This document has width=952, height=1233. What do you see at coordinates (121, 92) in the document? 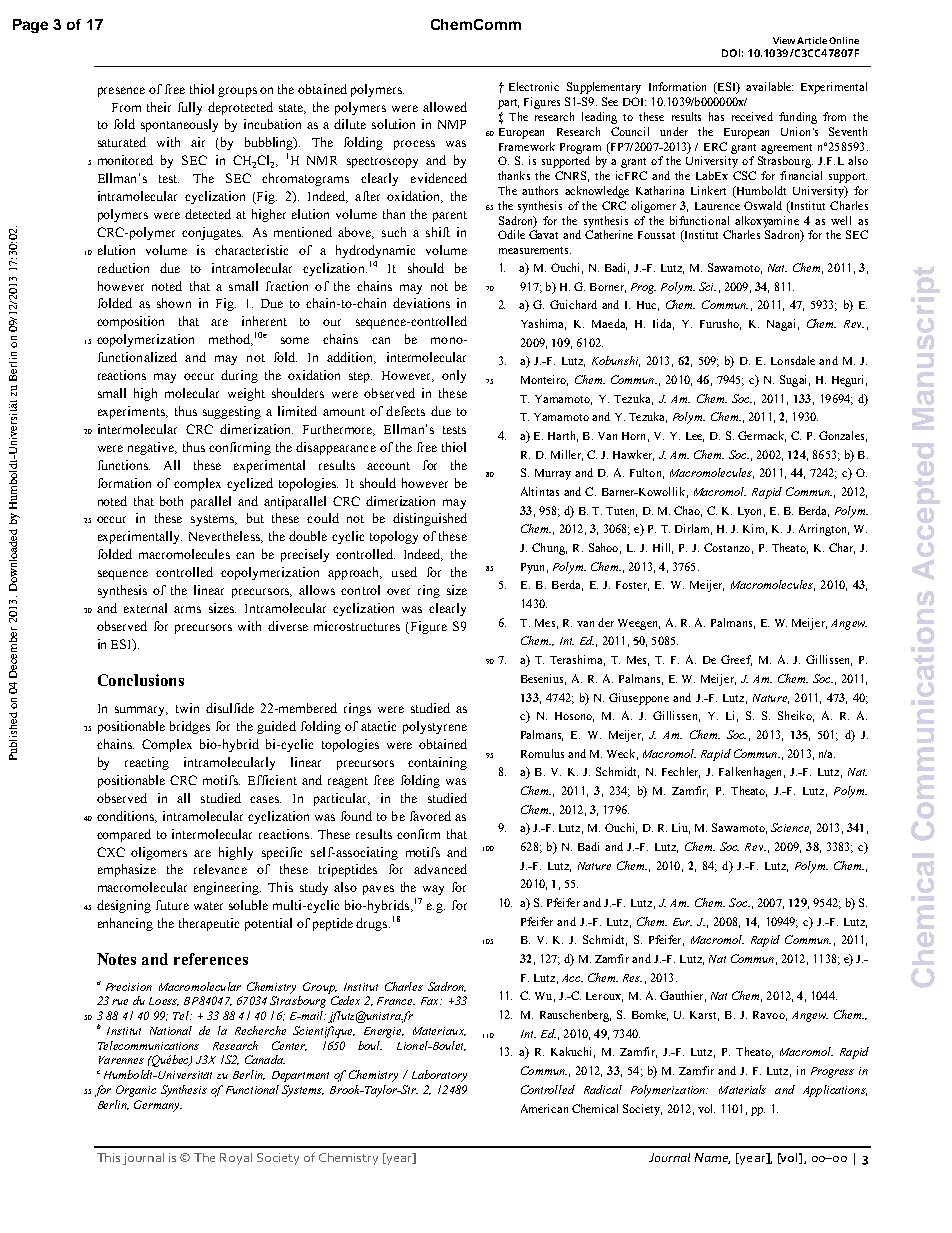
I see `presence` at bounding box center [121, 92].
